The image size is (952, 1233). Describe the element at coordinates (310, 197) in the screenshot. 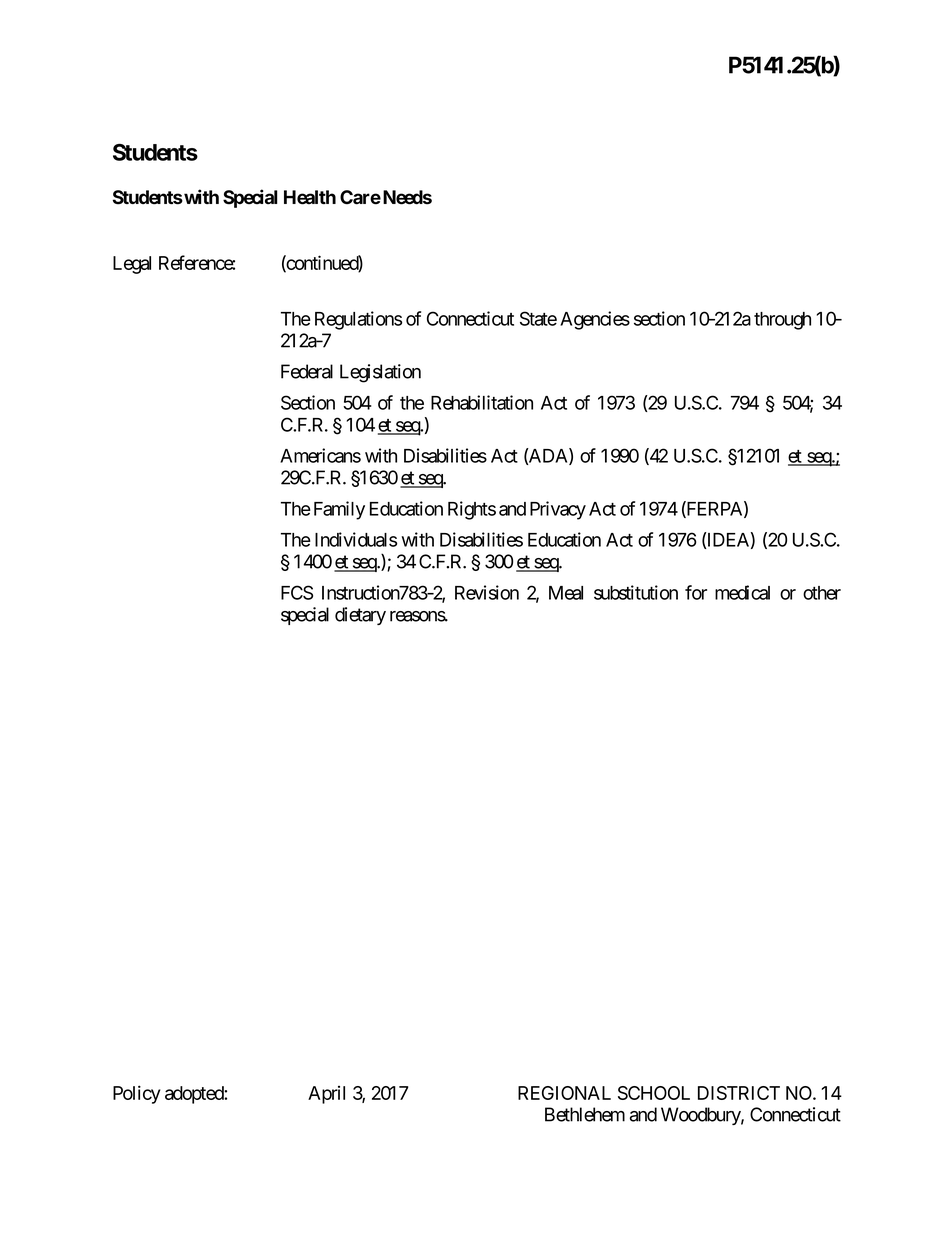

I see `Health` at that location.
